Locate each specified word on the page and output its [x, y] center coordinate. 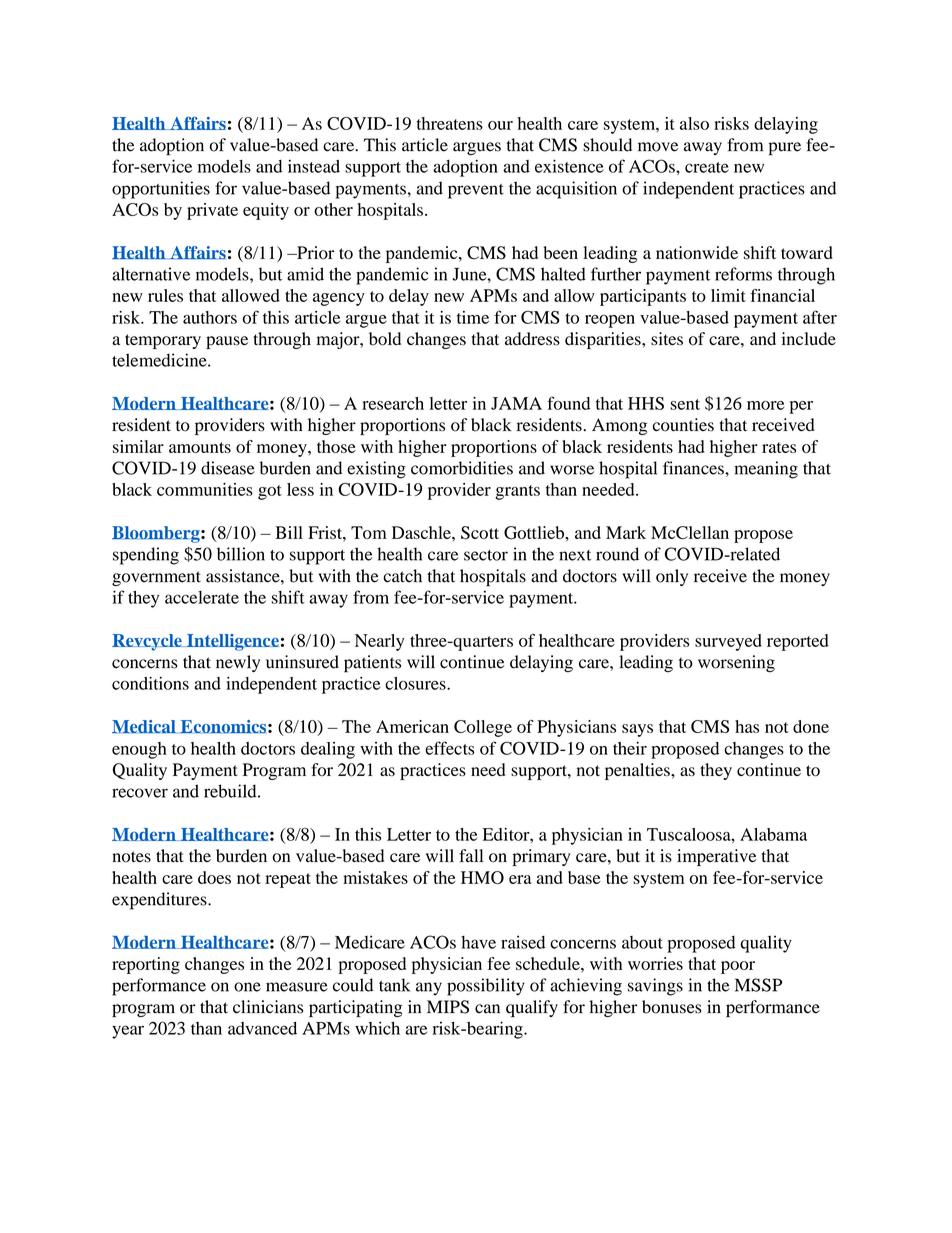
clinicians [268, 1007]
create [707, 167]
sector [486, 555]
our [500, 125]
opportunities [161, 190]
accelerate [202, 597]
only [672, 577]
